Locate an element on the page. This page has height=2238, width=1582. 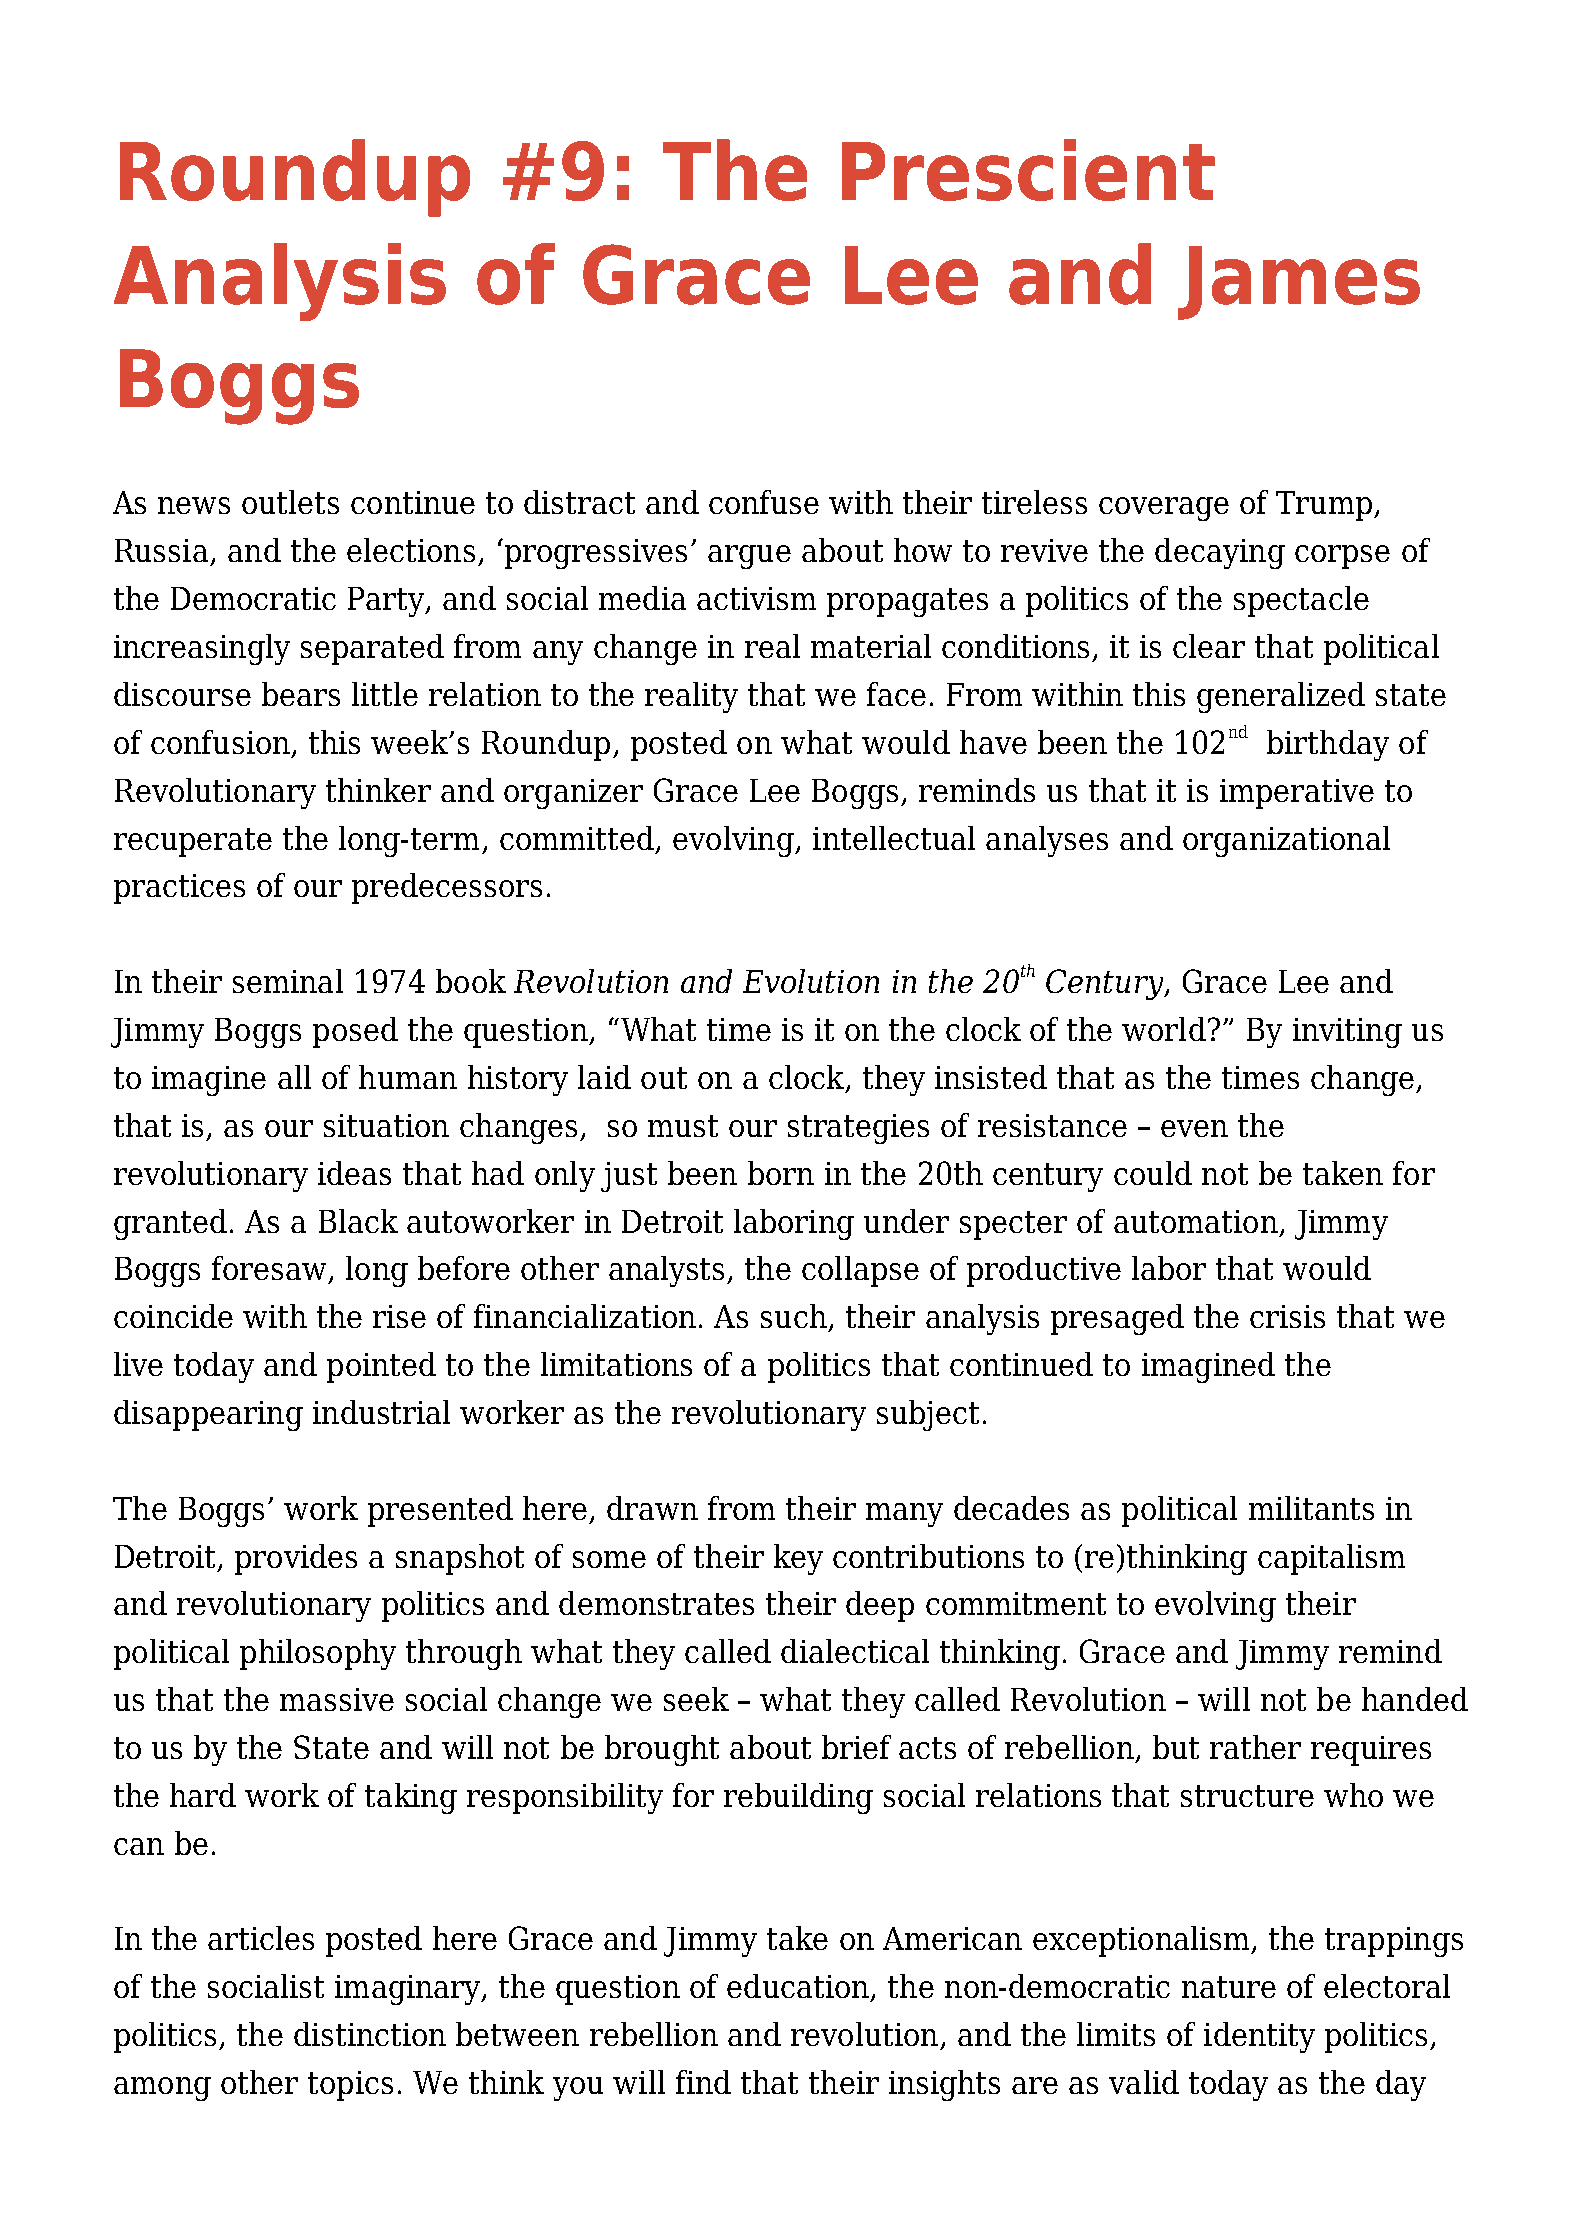
activism is located at coordinates (756, 598).
